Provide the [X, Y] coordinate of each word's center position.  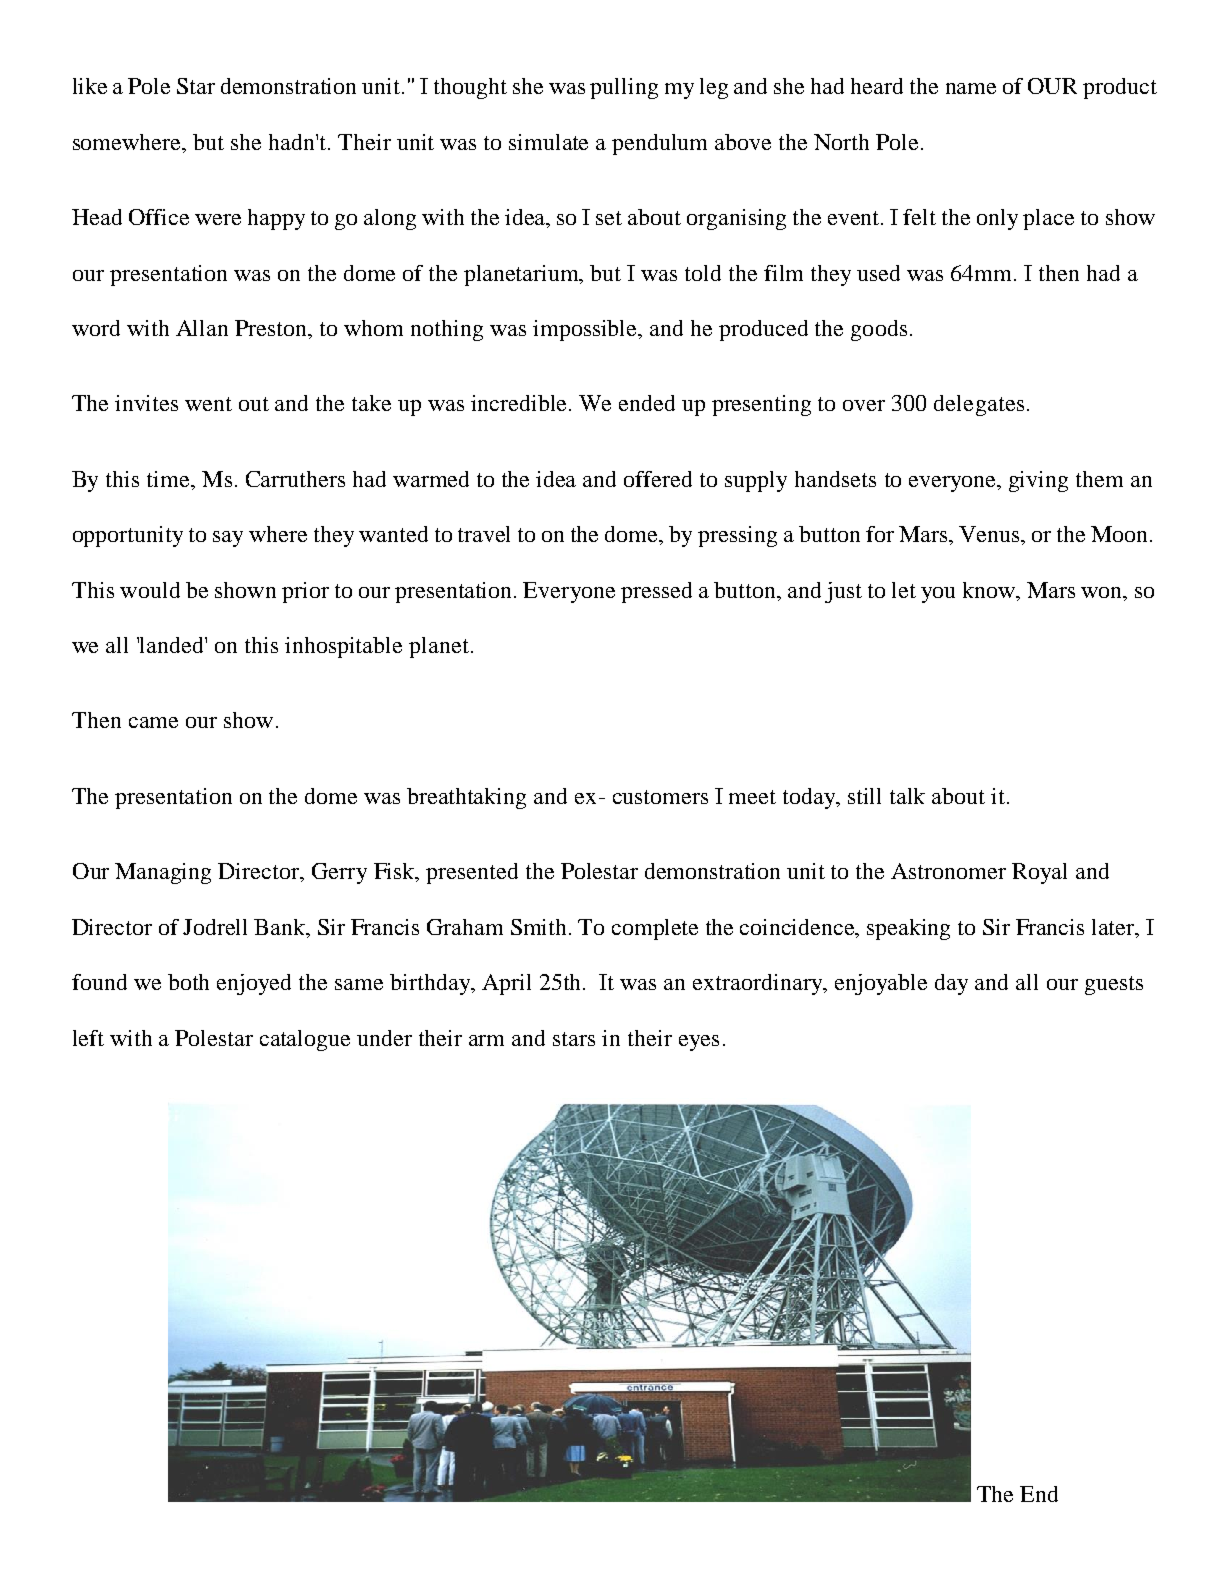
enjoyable [881, 984]
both [188, 982]
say [228, 539]
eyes [699, 1043]
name [971, 88]
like [90, 86]
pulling [624, 88]
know [990, 590]
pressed [656, 592]
